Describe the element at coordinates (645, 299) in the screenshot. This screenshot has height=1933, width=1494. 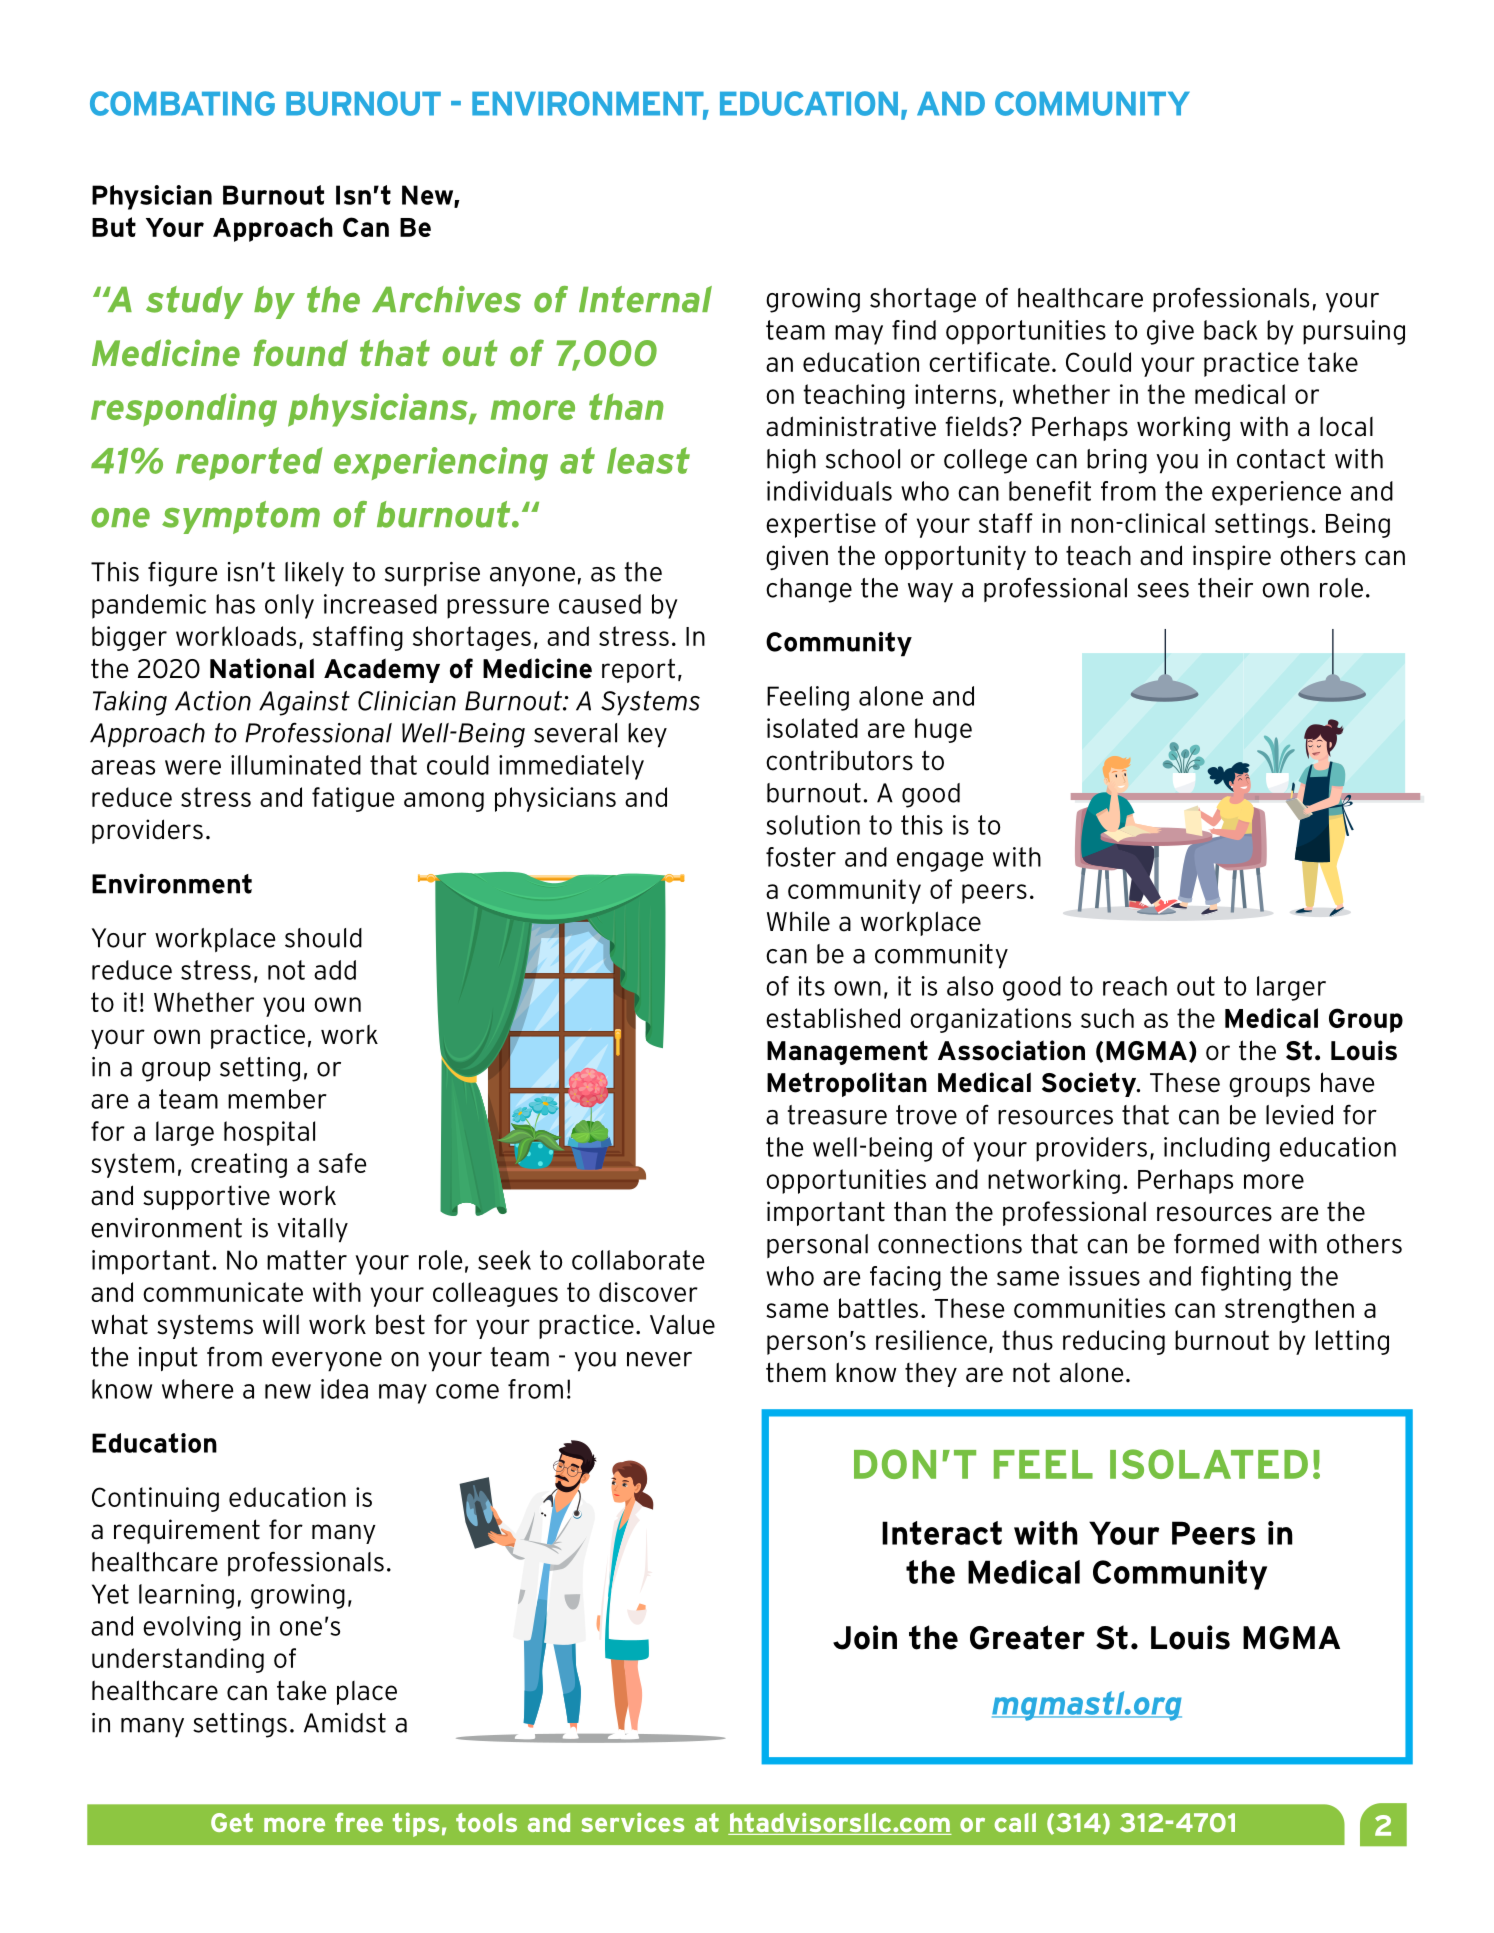
I see `Internal` at that location.
